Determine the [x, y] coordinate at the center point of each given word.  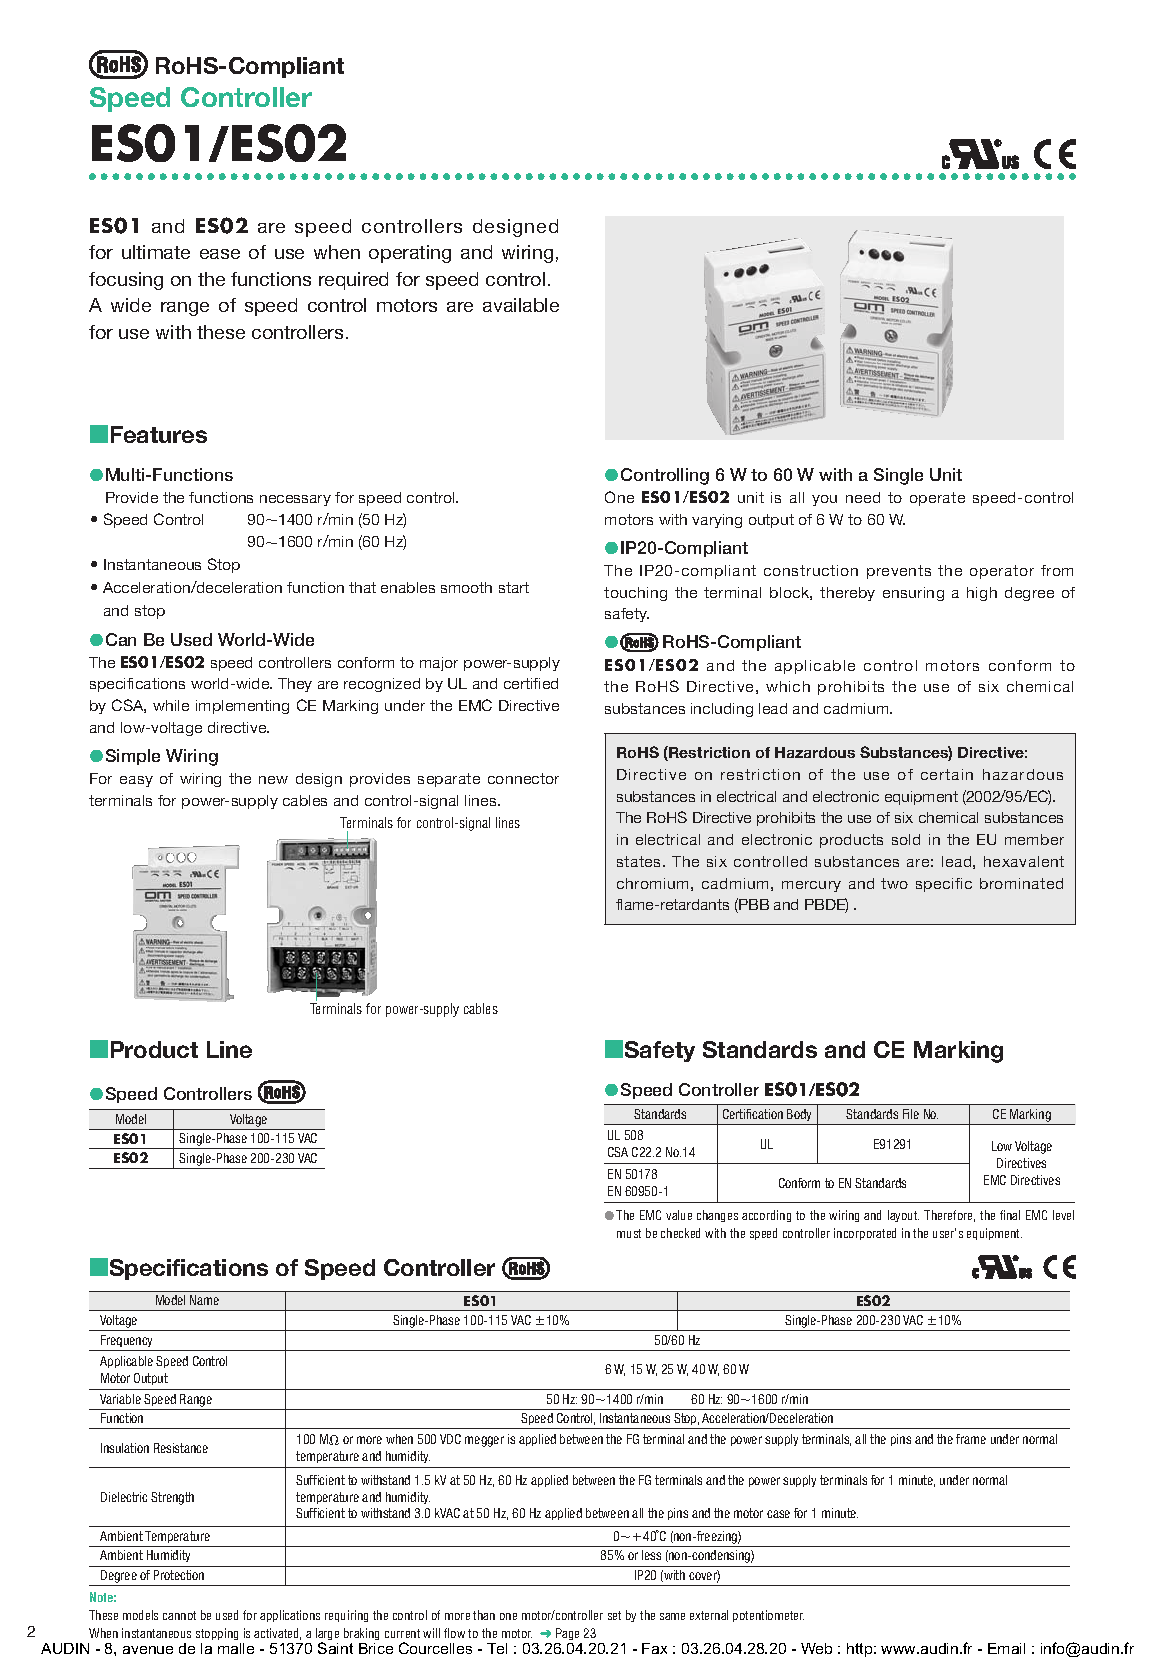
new [273, 780]
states [640, 861]
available [521, 305]
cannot [179, 1615]
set [614, 1615]
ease [220, 254]
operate [937, 499]
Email [1006, 1648]
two [894, 883]
